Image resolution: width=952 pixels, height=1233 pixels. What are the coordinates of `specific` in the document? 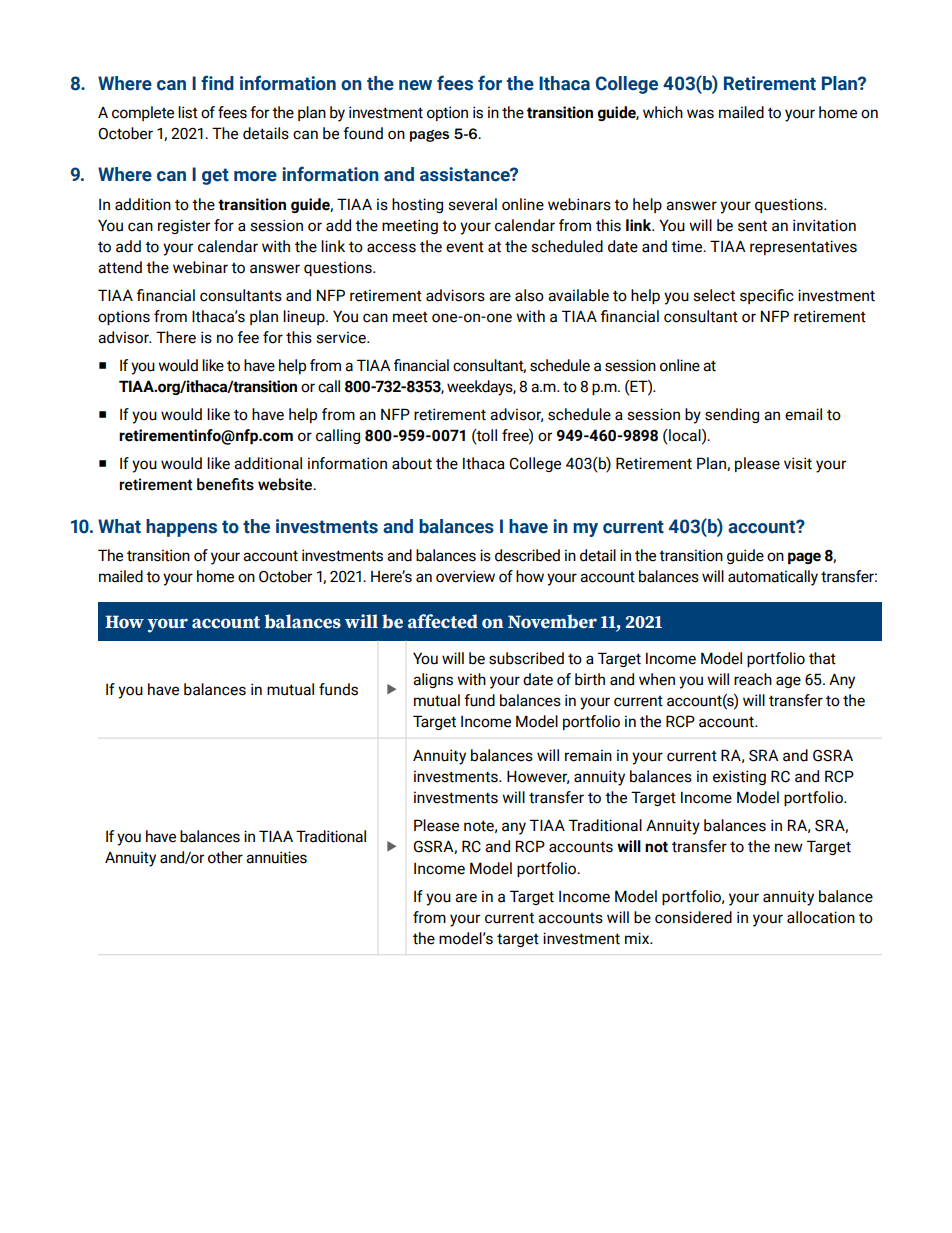 It's located at (767, 296).
